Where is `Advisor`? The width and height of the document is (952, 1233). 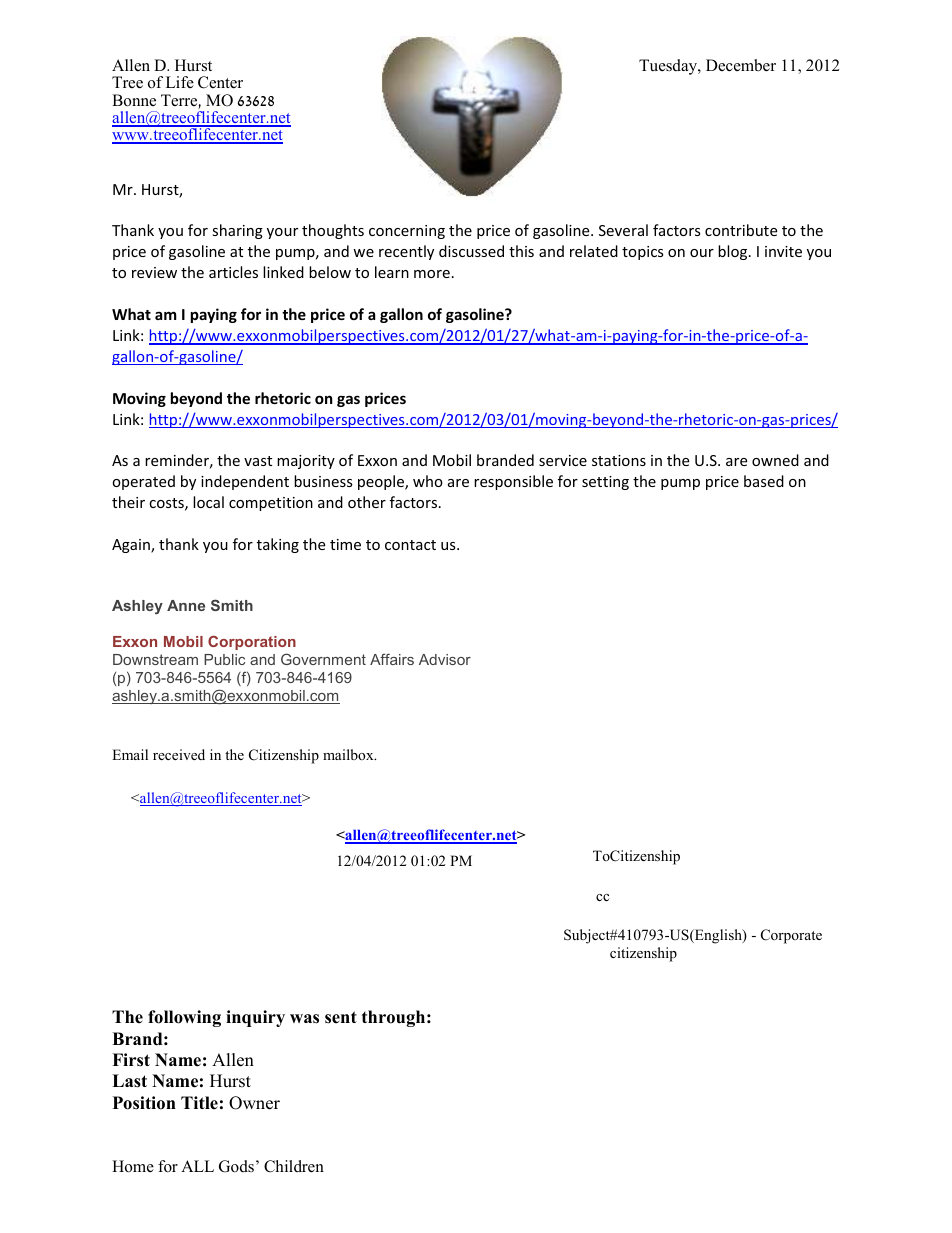 Advisor is located at coordinates (445, 659).
